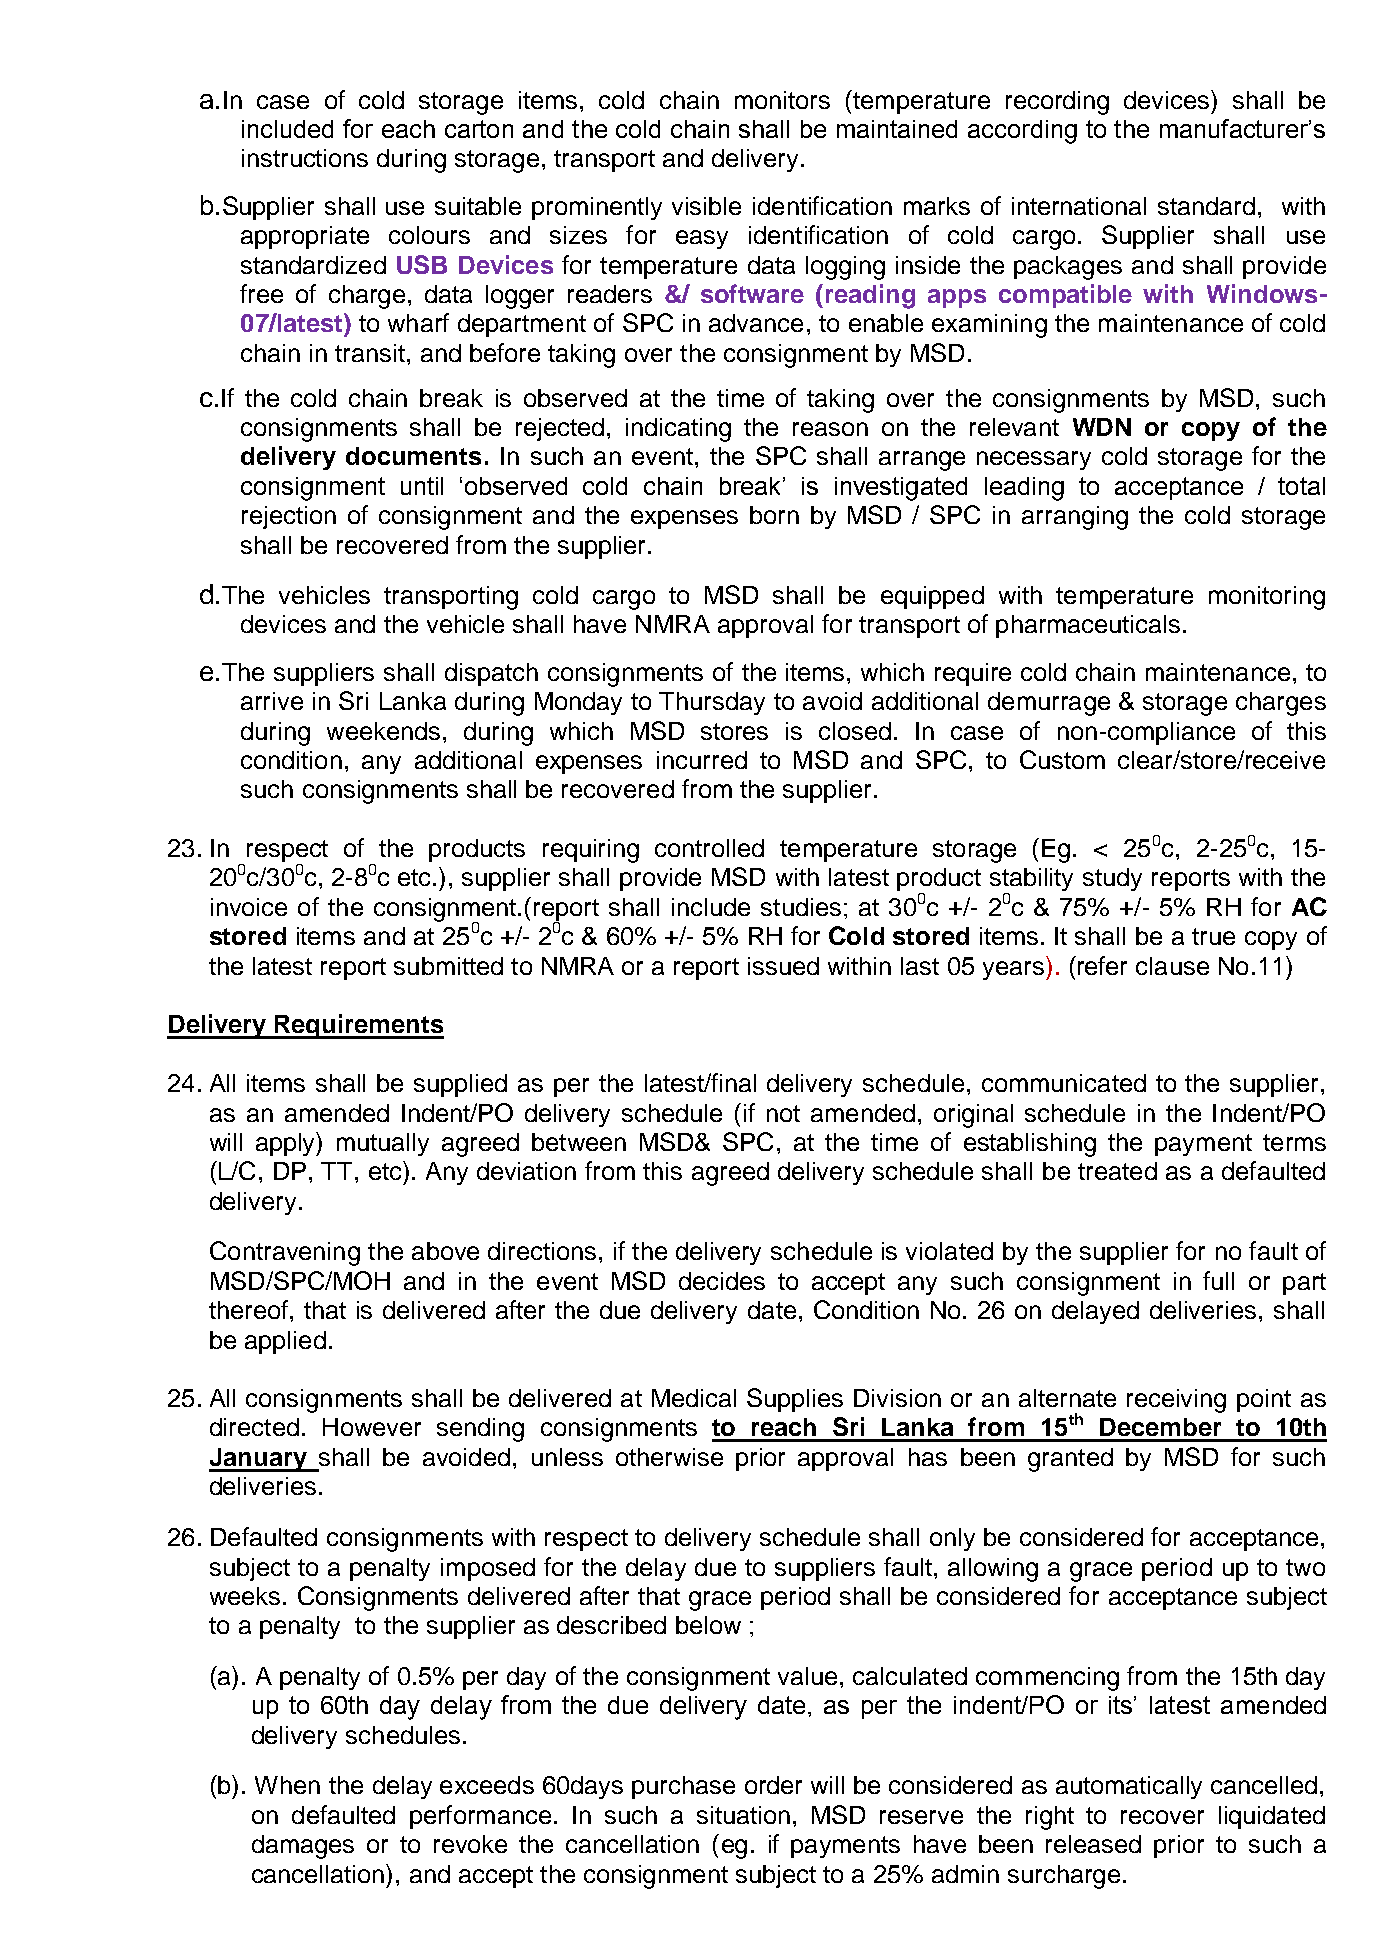 Image resolution: width=1382 pixels, height=1955 pixels. I want to click on damages, so click(303, 1847).
